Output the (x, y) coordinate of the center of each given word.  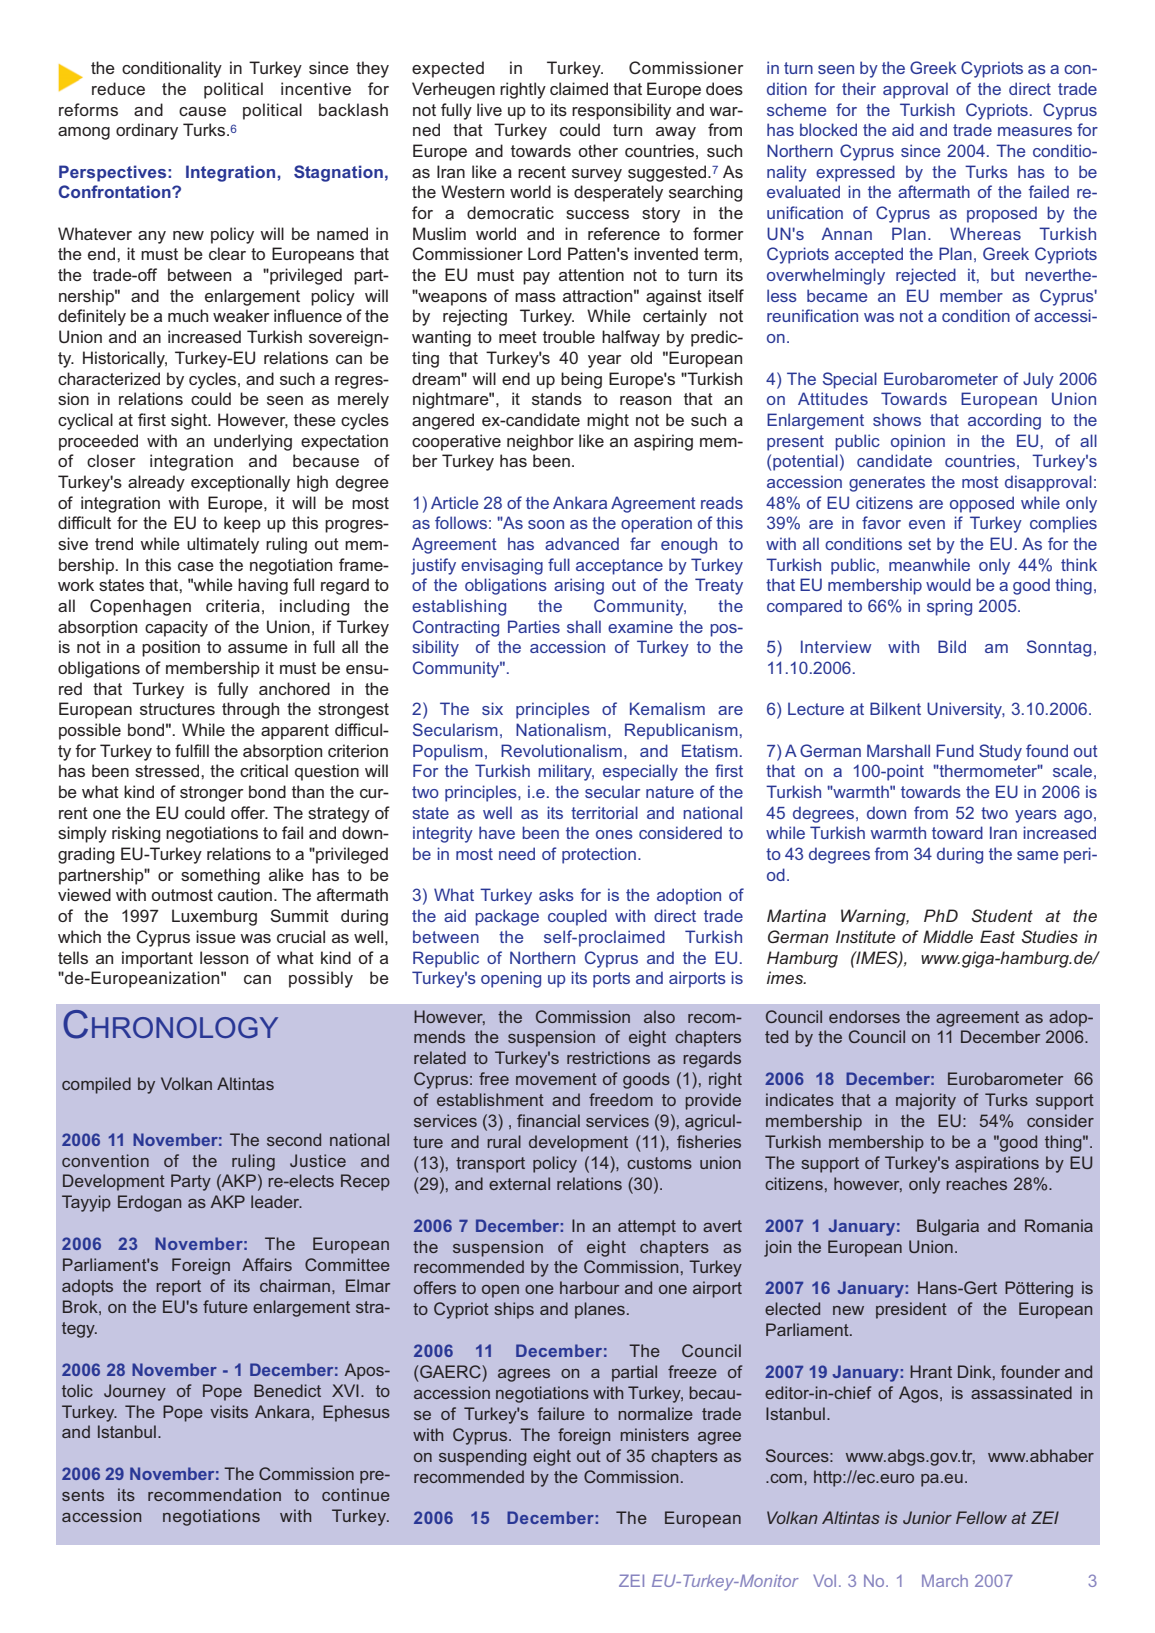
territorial (604, 812)
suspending (483, 1457)
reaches (976, 1183)
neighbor (540, 442)
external (519, 1183)
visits (229, 1411)
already (156, 483)
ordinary (147, 131)
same (1037, 855)
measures (1035, 131)
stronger (212, 794)
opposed (982, 504)
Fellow (981, 1517)
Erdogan (149, 1203)
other (598, 150)
